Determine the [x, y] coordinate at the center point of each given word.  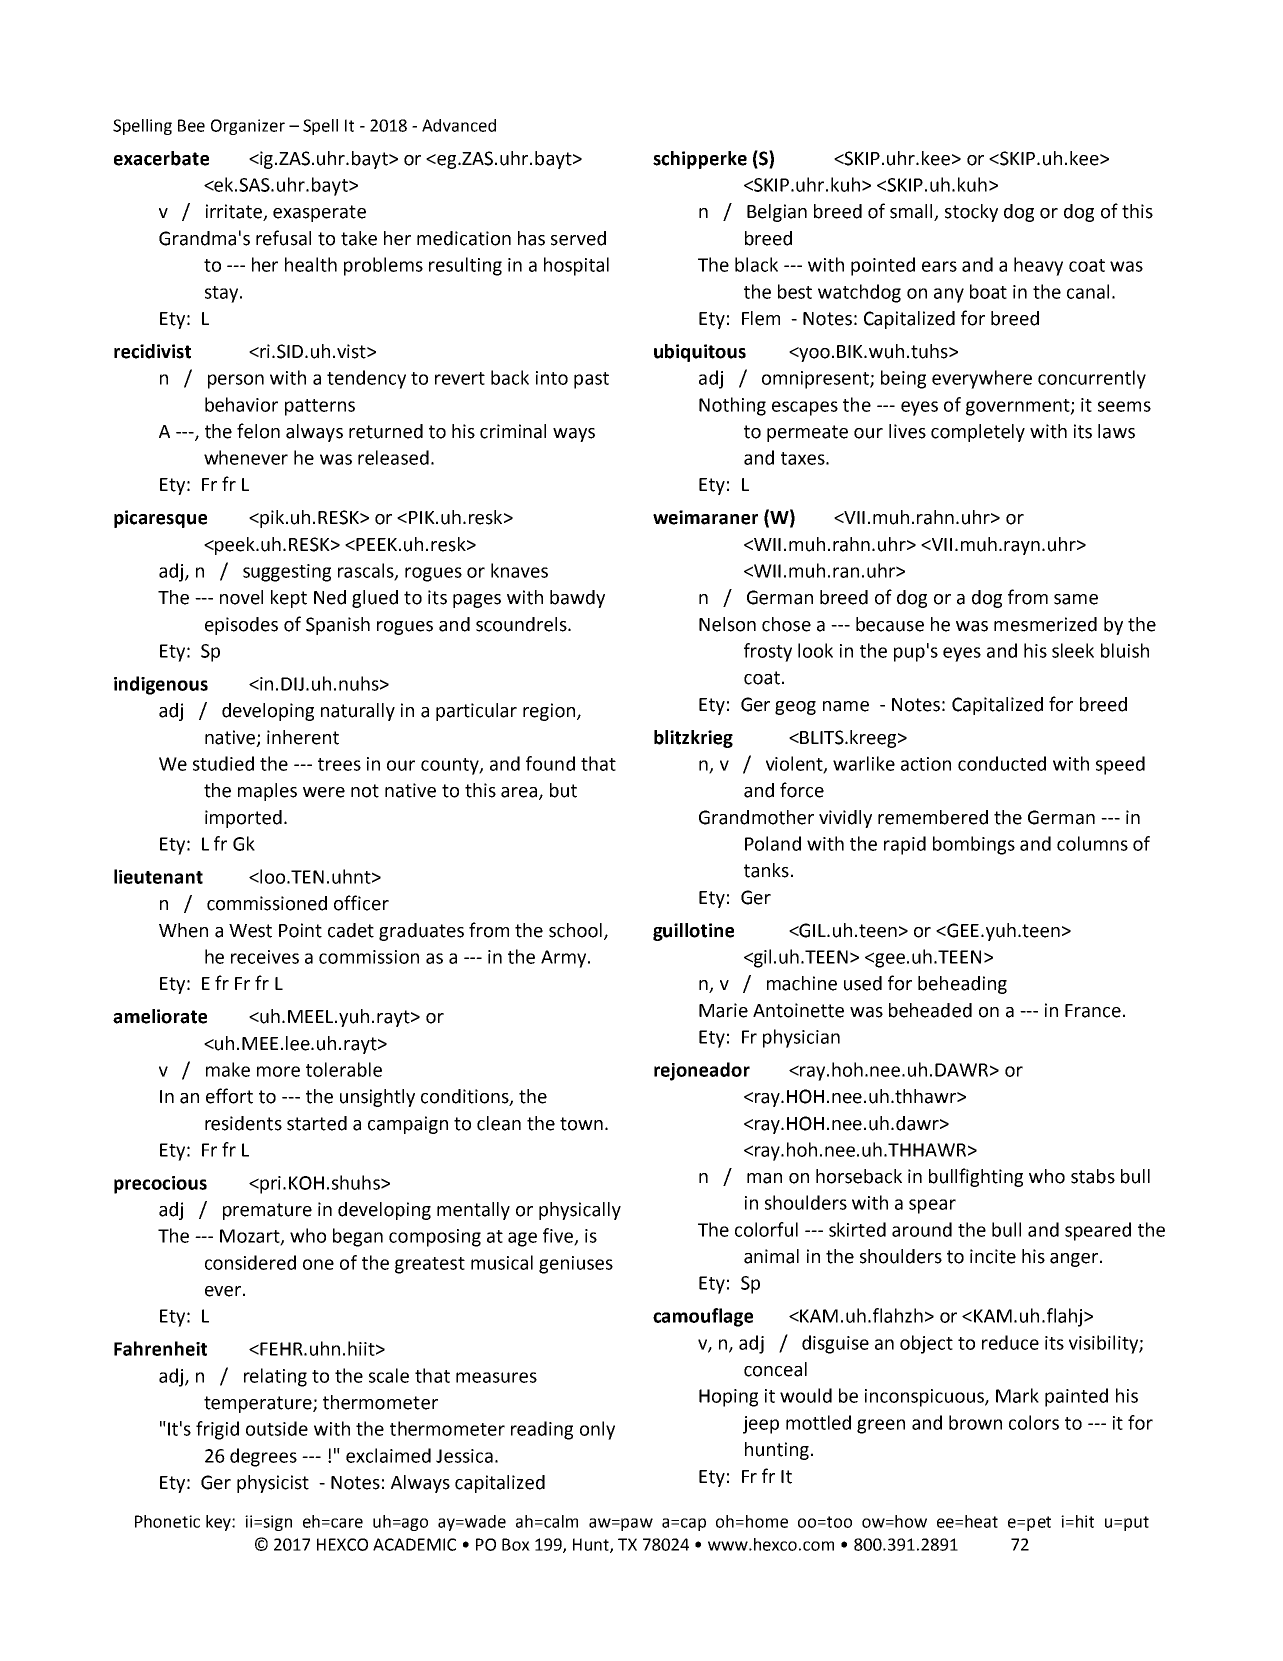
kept [289, 599]
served [578, 238]
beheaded [930, 1010]
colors [1034, 1422]
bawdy [577, 599]
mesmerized [1045, 624]
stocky [971, 213]
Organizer [248, 127]
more [278, 1071]
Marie [723, 1010]
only [597, 1430]
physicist [273, 1484]
